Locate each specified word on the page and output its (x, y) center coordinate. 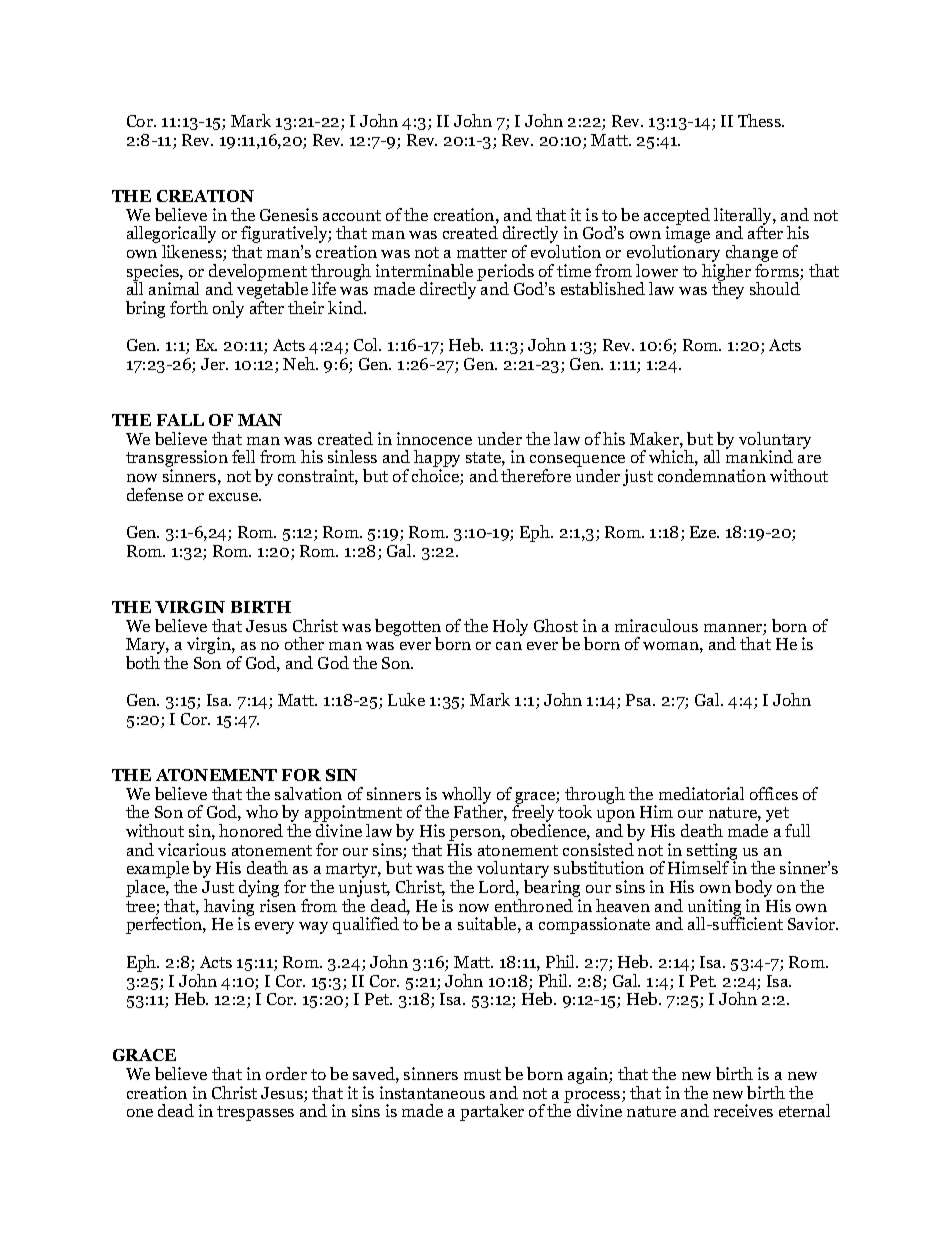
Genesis (289, 214)
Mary (147, 647)
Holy (510, 627)
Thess (761, 120)
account (352, 215)
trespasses (255, 1113)
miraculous (656, 625)
